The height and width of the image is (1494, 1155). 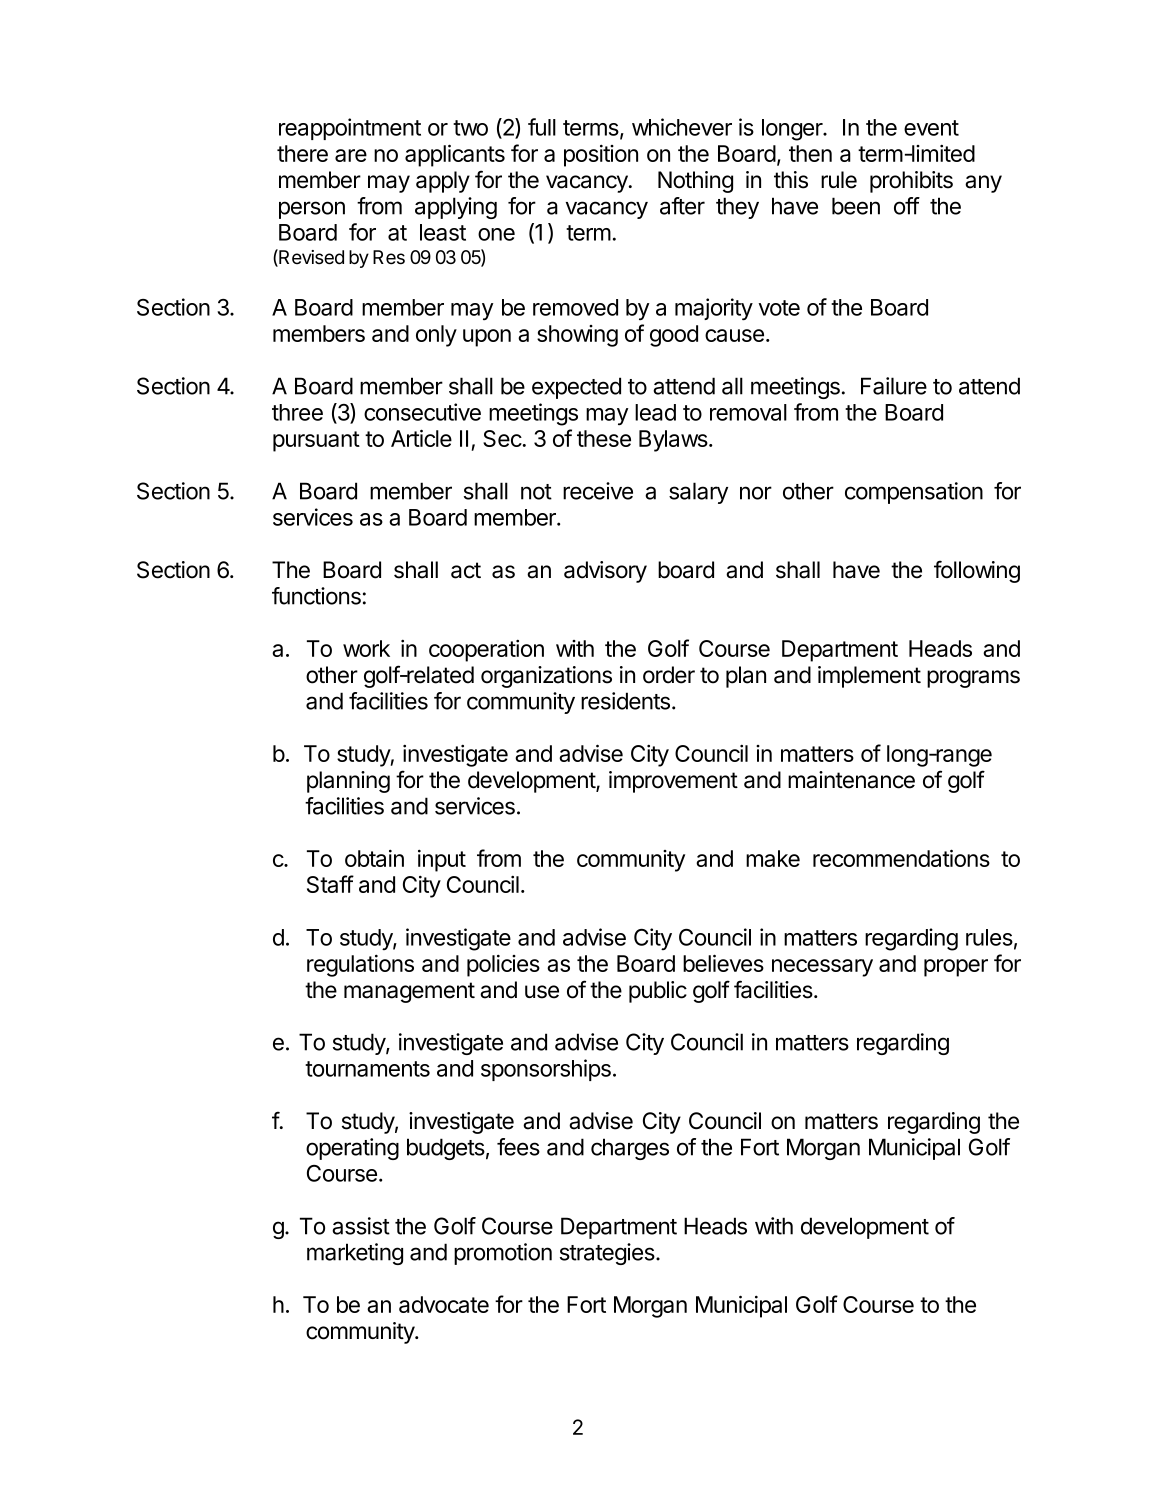 I want to click on public, so click(x=658, y=992).
